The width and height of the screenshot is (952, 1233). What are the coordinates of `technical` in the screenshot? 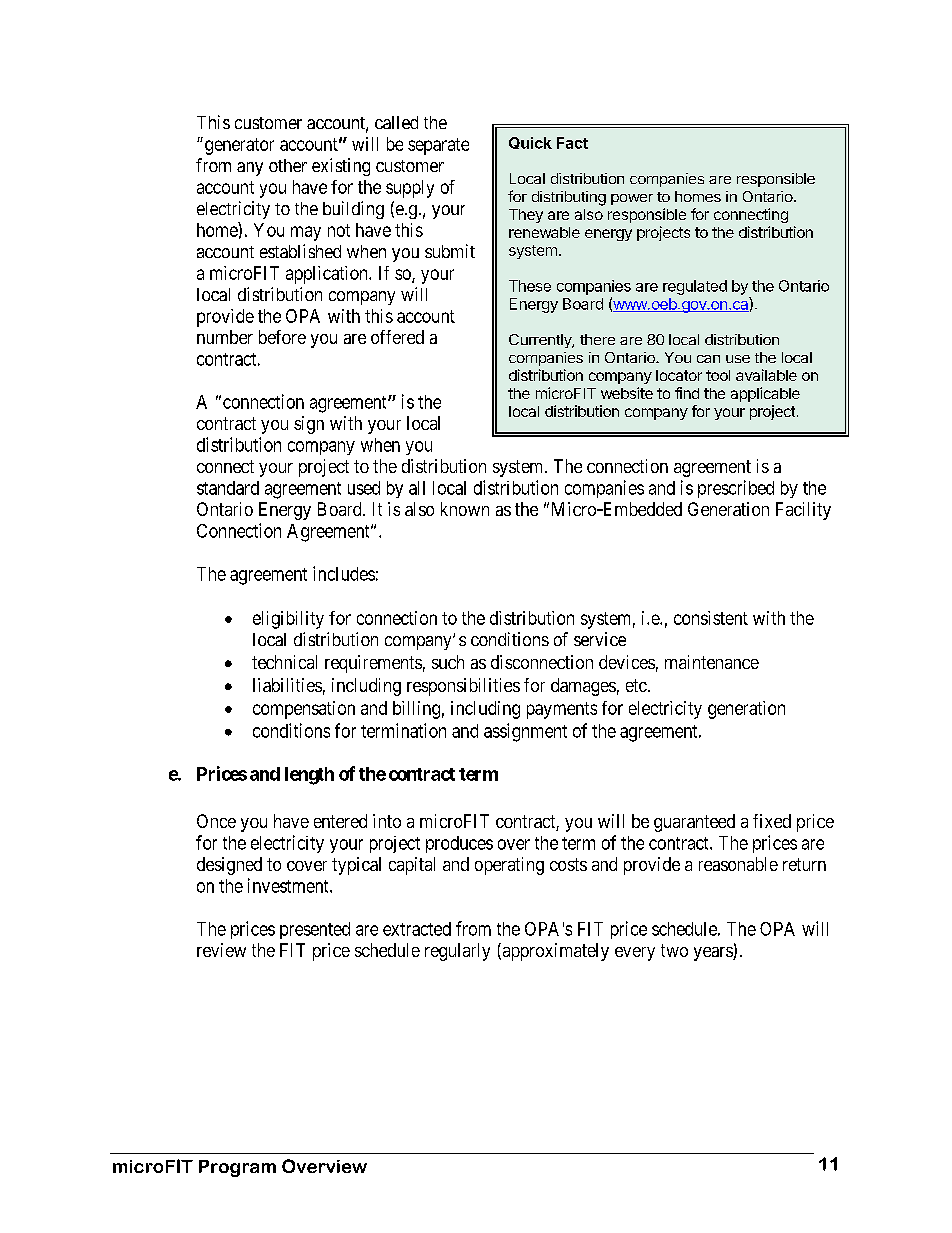 It's located at (284, 662).
